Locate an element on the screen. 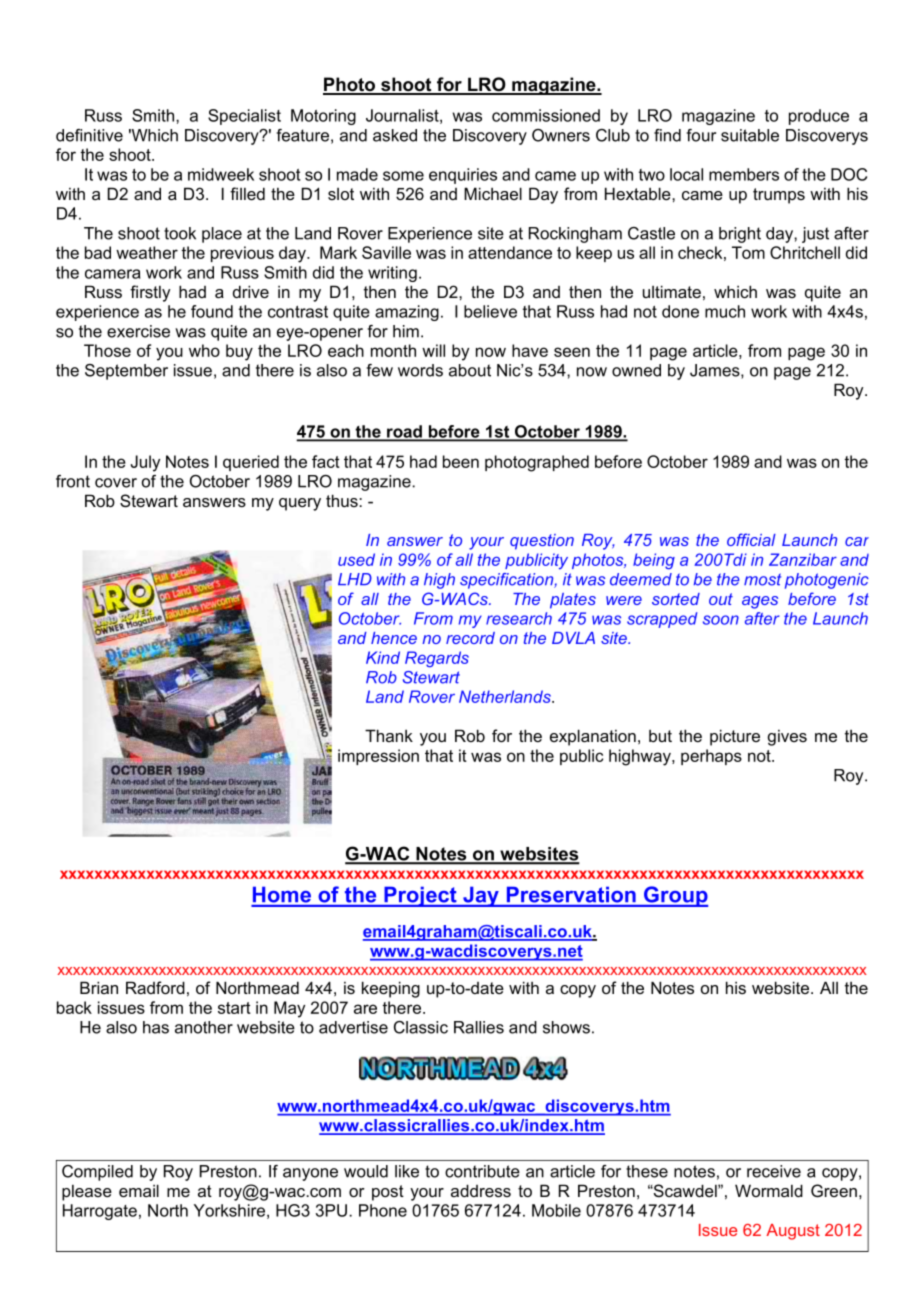  Group is located at coordinates (675, 896).
